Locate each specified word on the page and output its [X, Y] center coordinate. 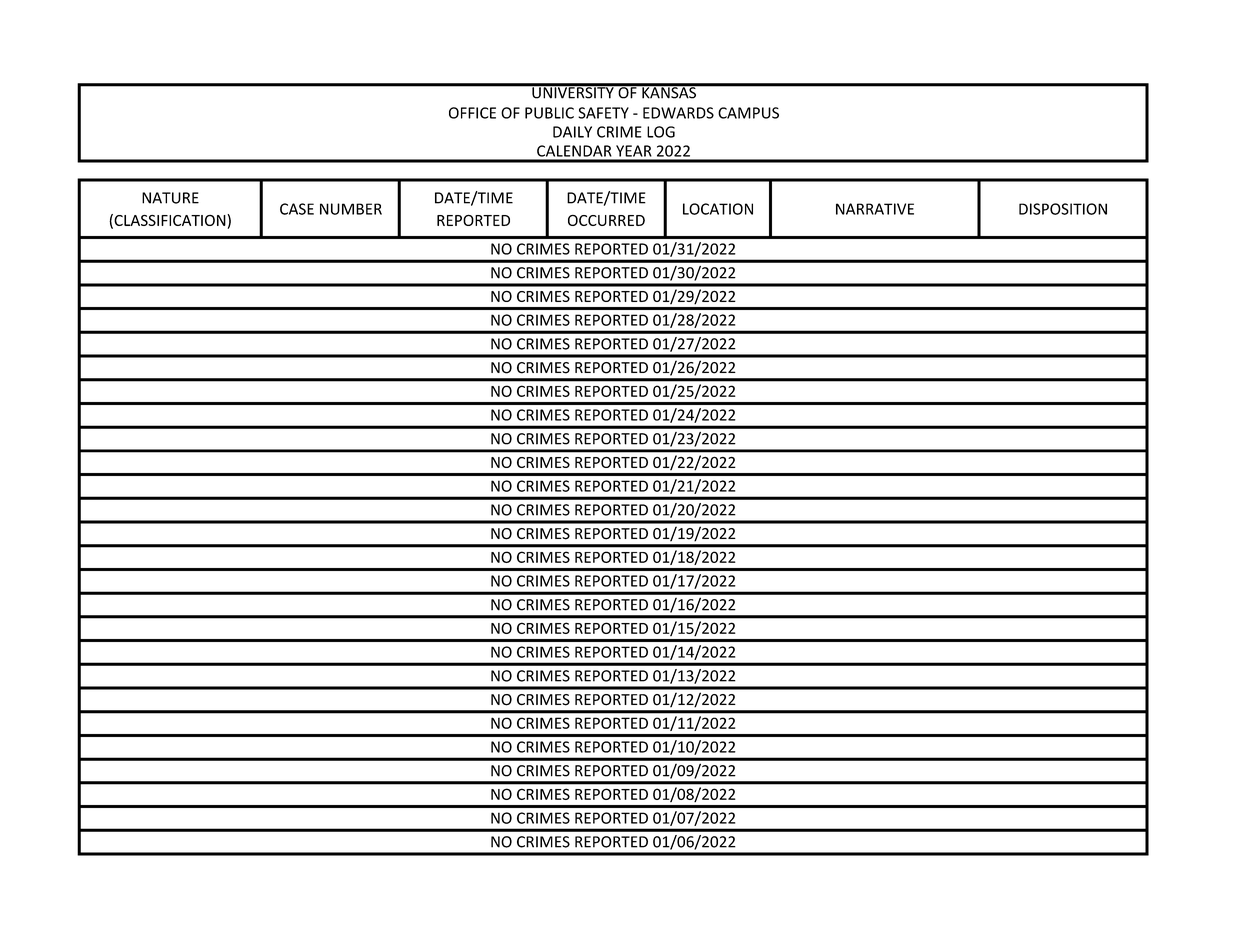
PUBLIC [549, 113]
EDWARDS [678, 113]
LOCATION [718, 209]
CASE [297, 209]
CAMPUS [748, 113]
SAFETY [603, 113]
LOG [661, 132]
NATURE [170, 198]
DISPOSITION [1063, 209]
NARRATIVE [875, 209]
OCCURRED [606, 220]
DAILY [572, 132]
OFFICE [472, 113]
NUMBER [351, 209]
